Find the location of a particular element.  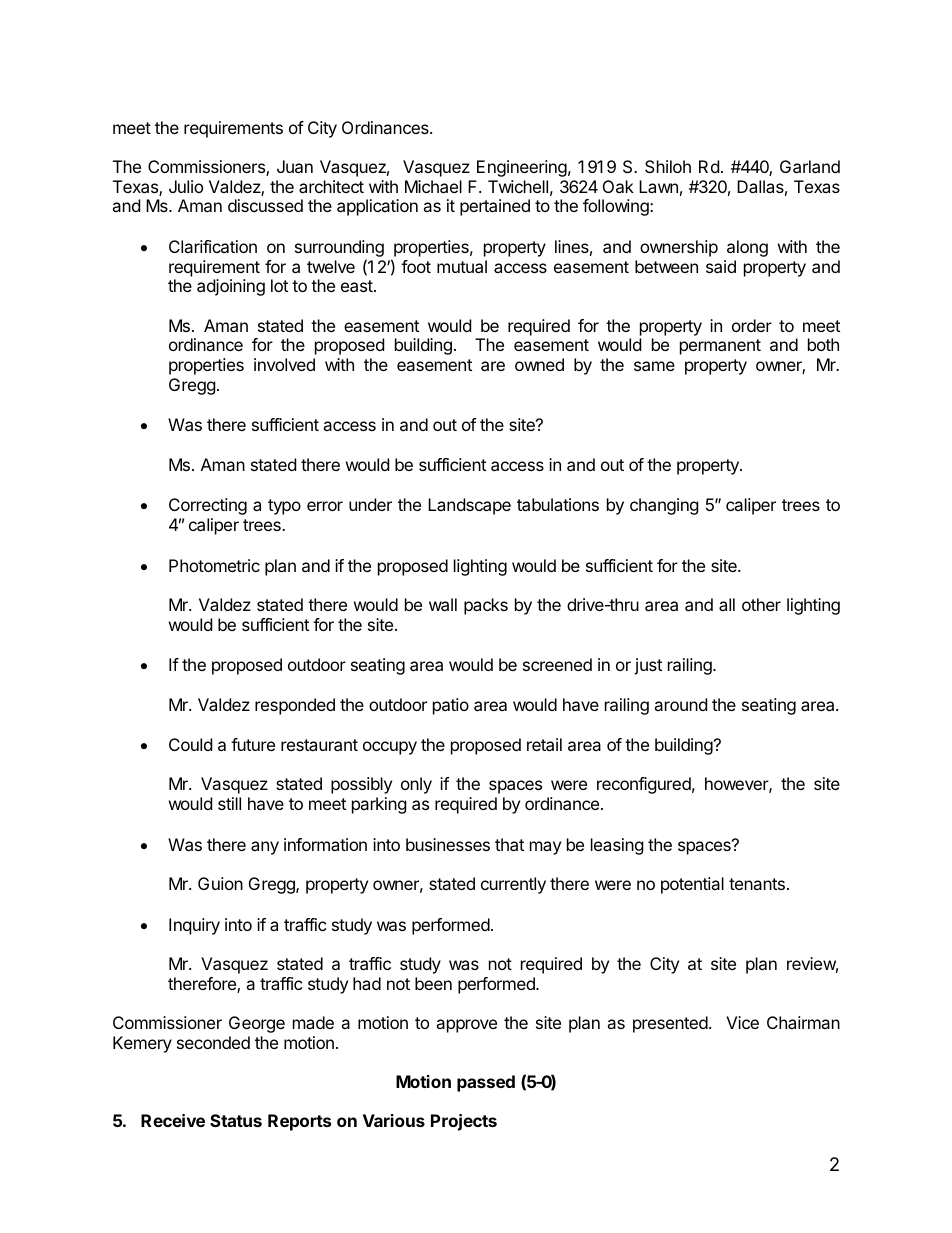

retail is located at coordinates (544, 744).
